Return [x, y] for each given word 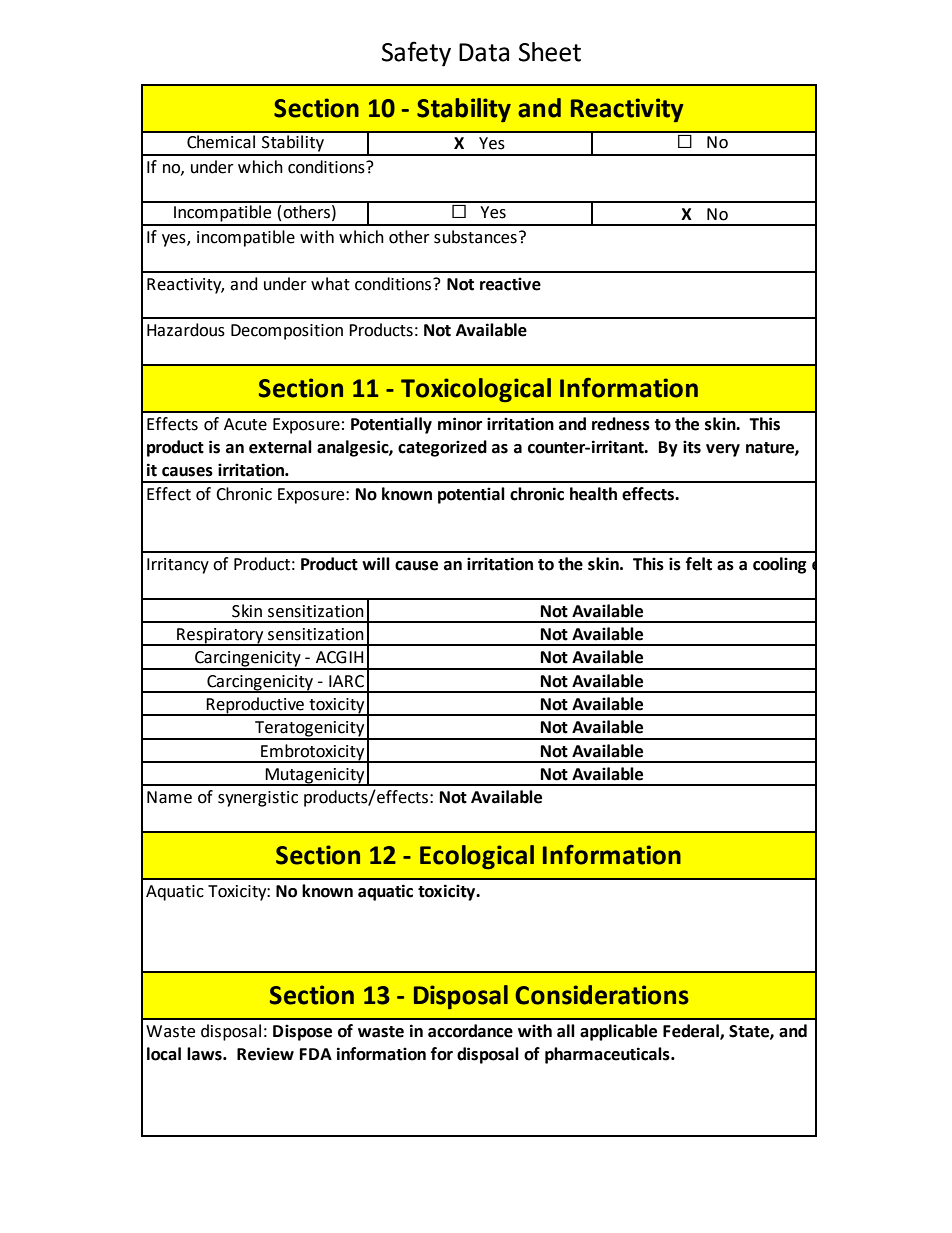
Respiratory [220, 637]
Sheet [550, 52]
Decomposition [287, 332]
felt [699, 564]
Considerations [602, 995]
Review [265, 1054]
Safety [416, 54]
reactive [510, 284]
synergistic [258, 799]
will [376, 563]
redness [621, 424]
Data [484, 52]
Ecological [477, 857]
